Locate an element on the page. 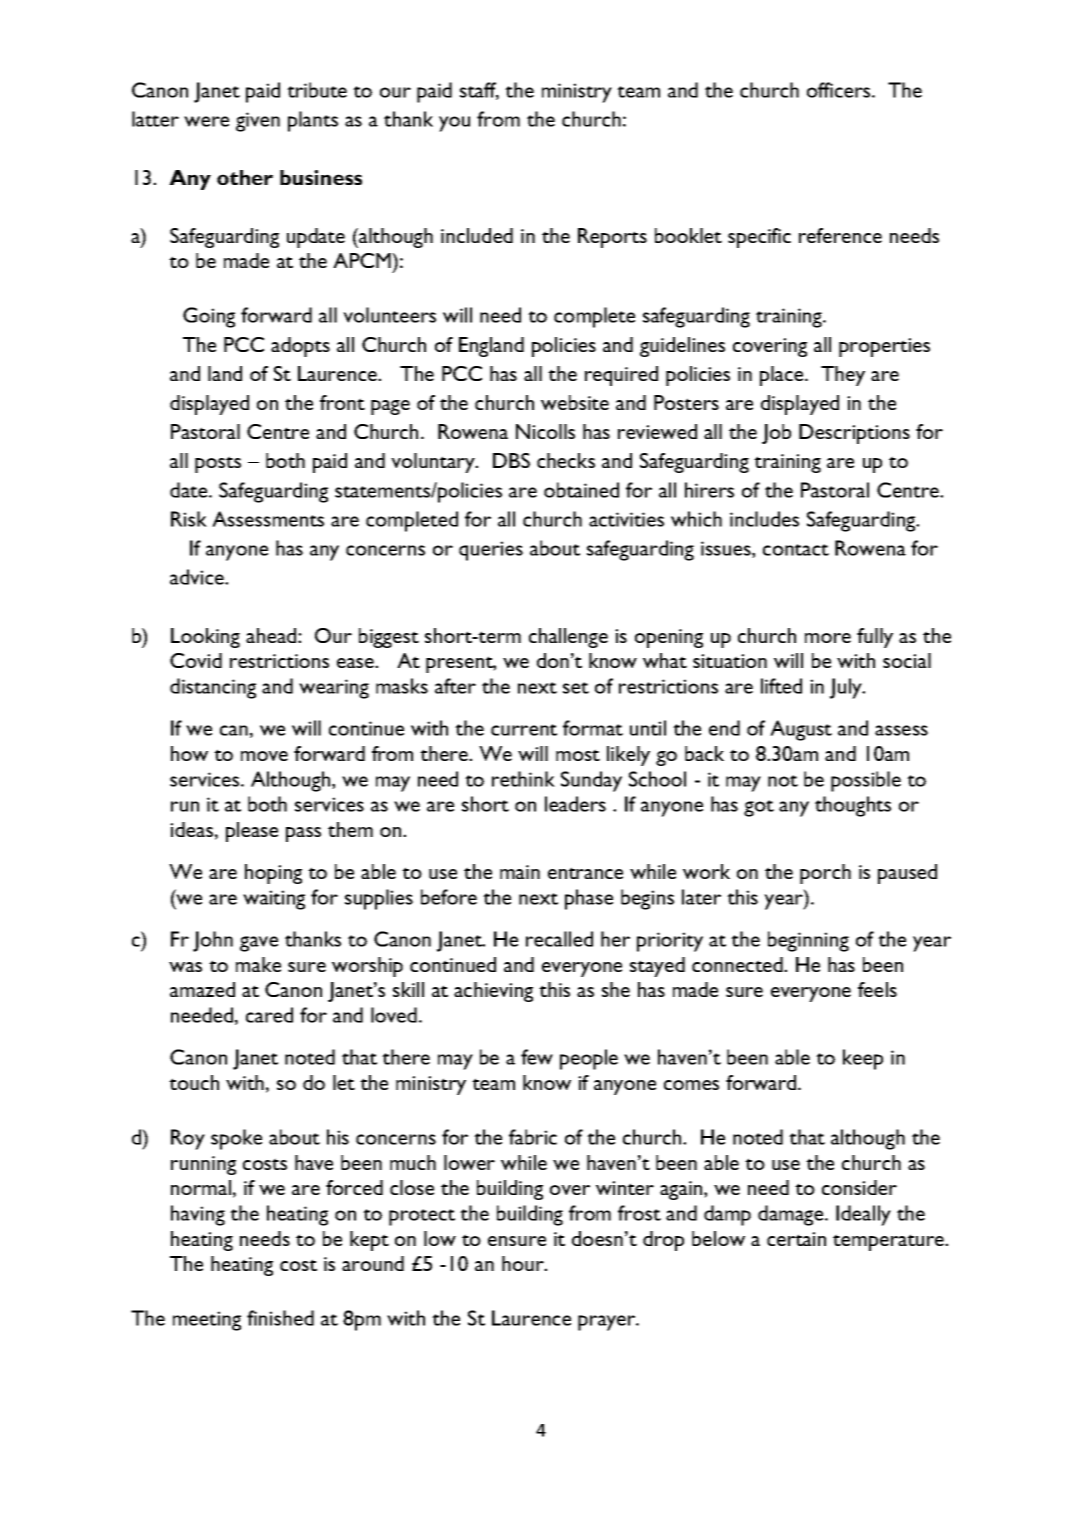  contact is located at coordinates (796, 550).
